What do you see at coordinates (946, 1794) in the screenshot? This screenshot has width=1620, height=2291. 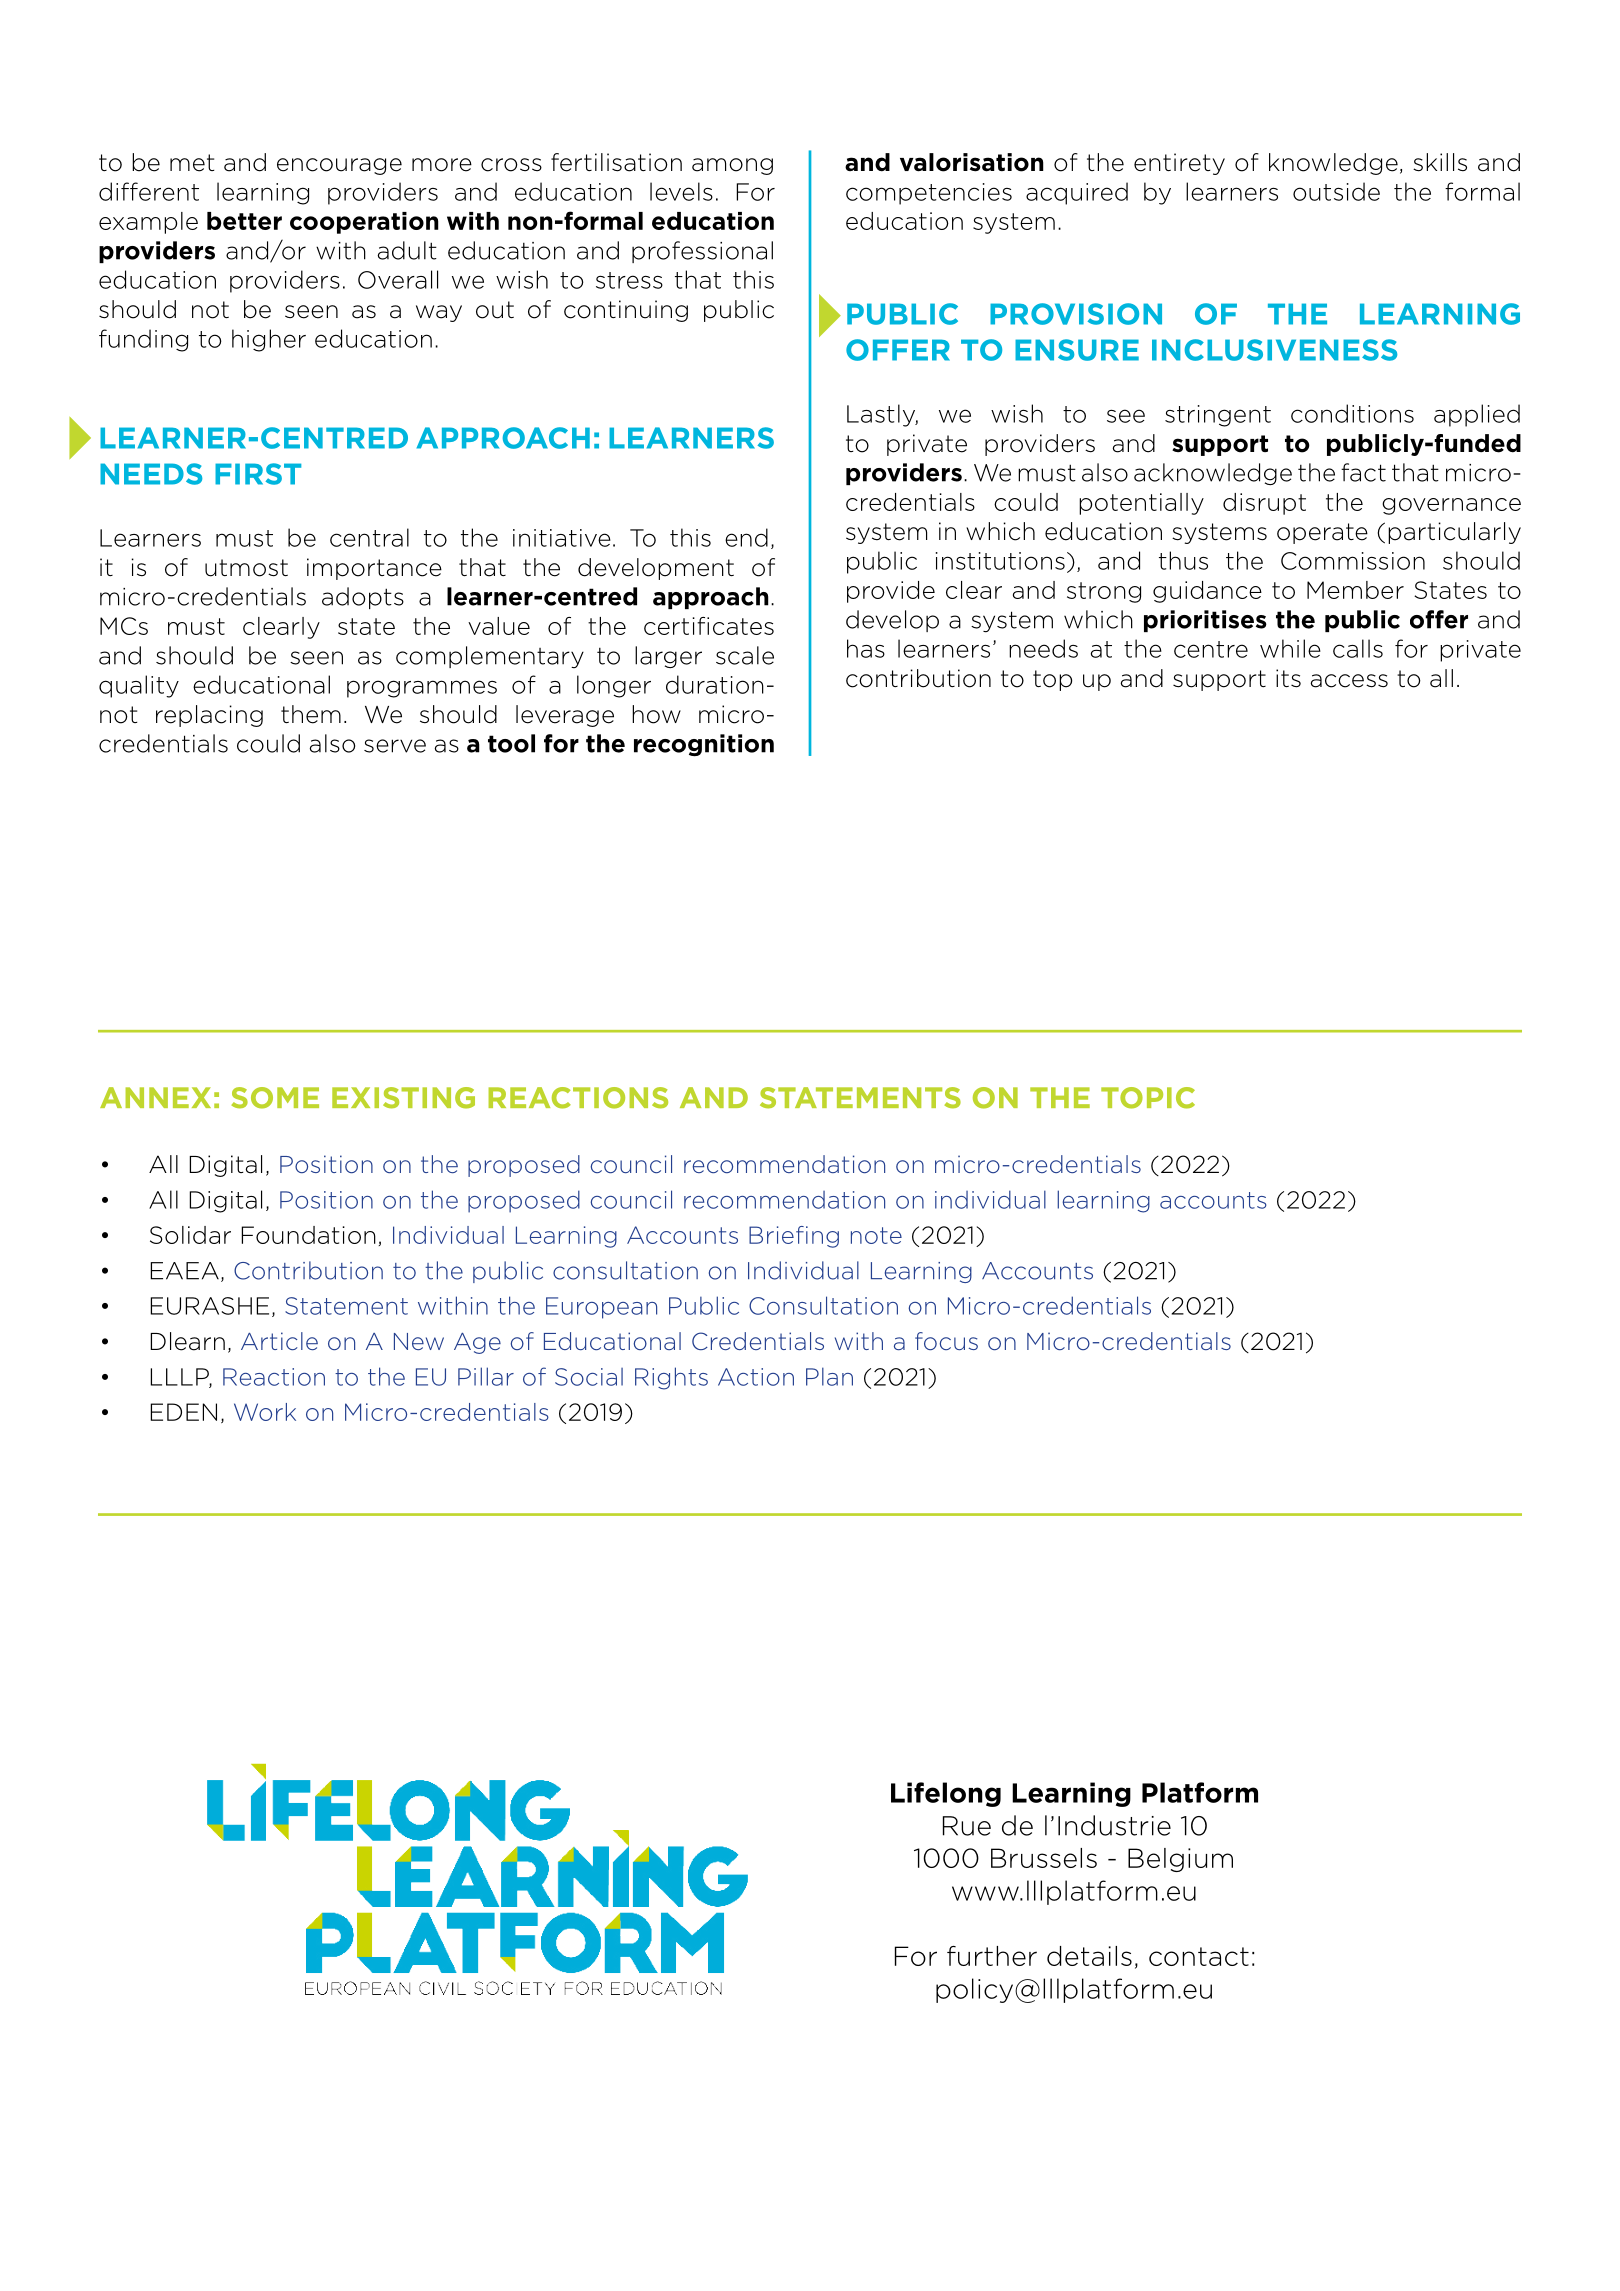 I see `Lifelong` at bounding box center [946, 1794].
